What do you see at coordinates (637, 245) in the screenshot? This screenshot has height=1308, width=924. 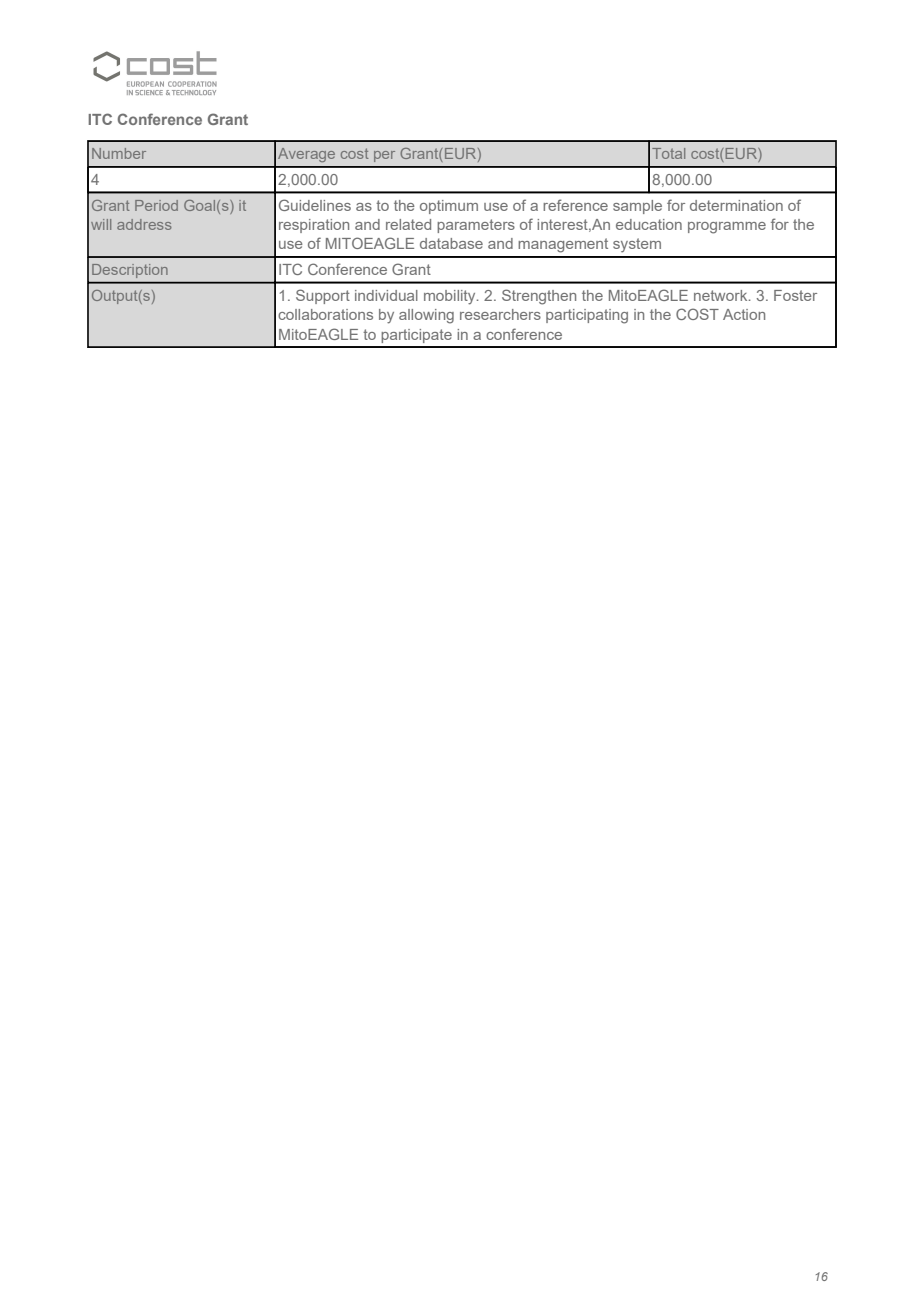 I see `system` at bounding box center [637, 245].
